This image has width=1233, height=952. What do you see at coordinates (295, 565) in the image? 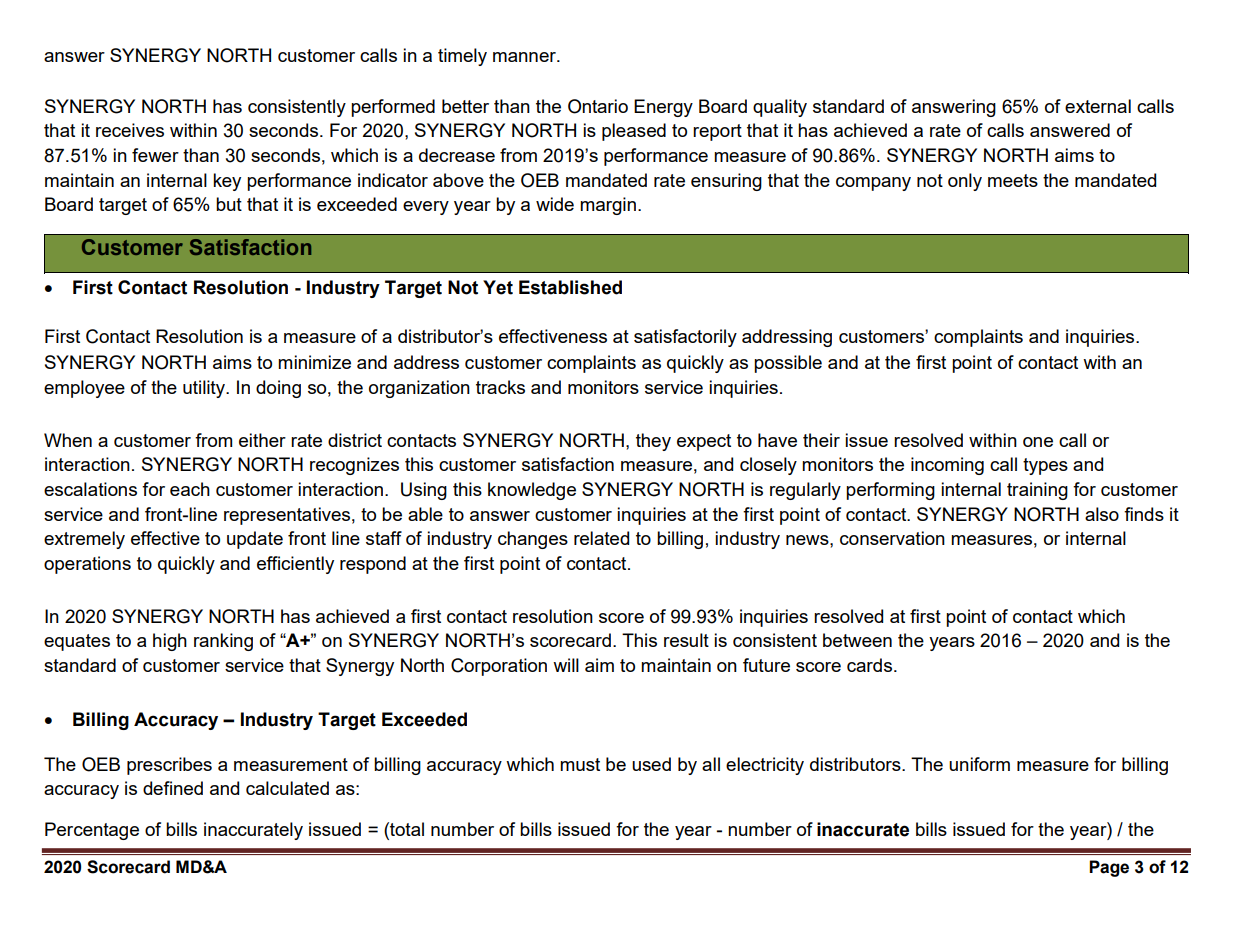
I see `efficiently` at bounding box center [295, 565].
